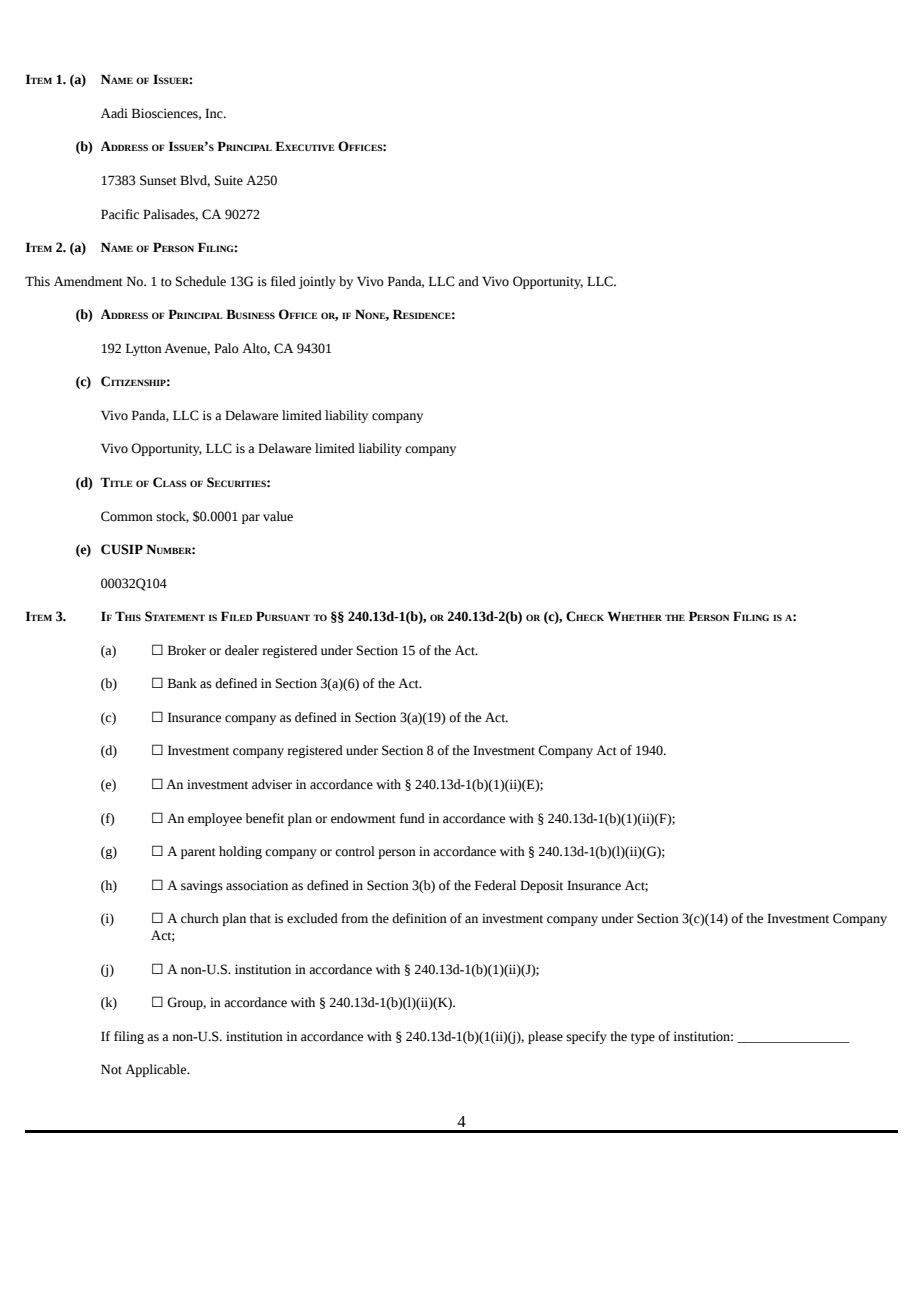 The width and height of the screenshot is (924, 1308). I want to click on from, so click(354, 918).
